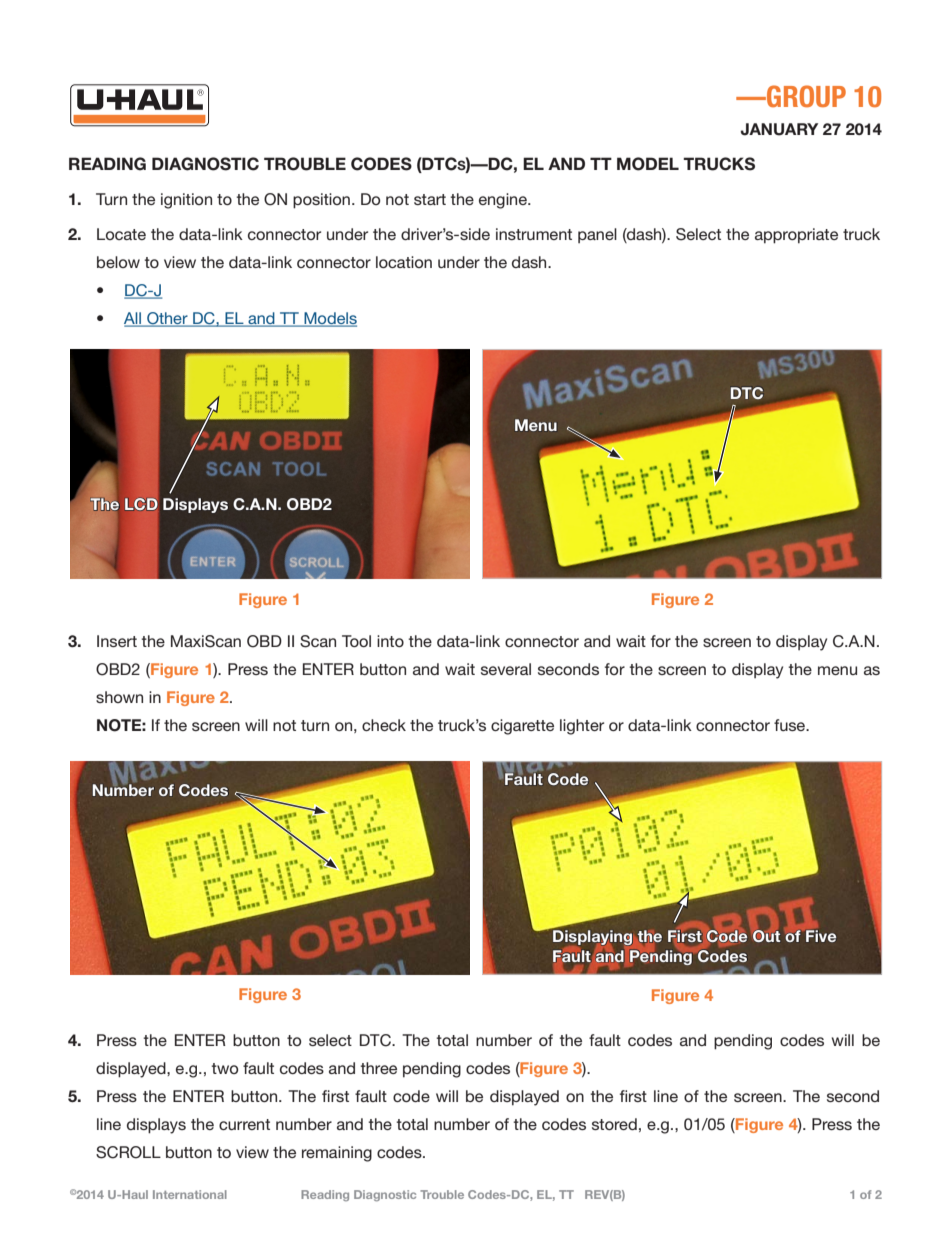 The height and width of the screenshot is (1233, 952). I want to click on shown, so click(119, 697).
